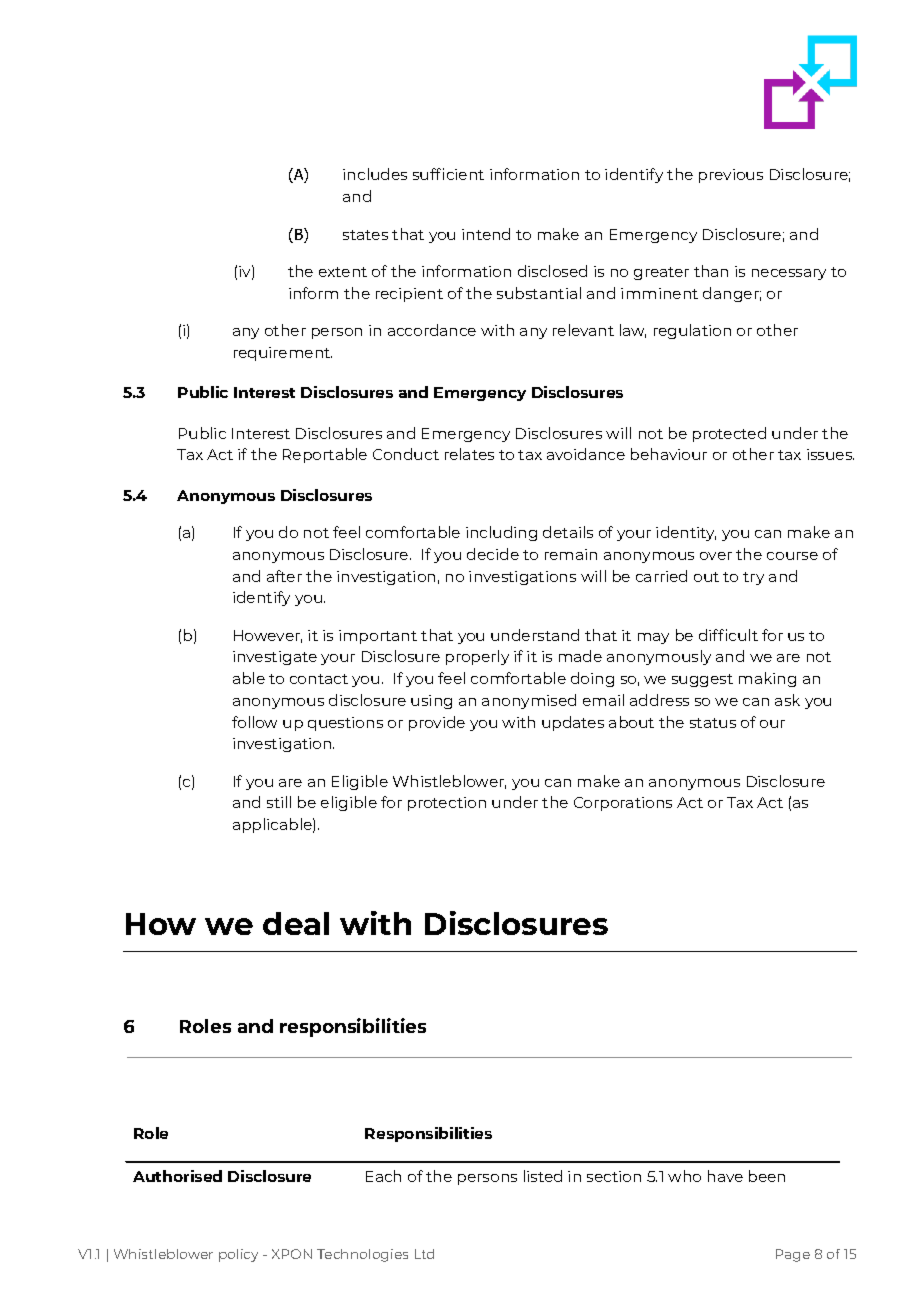 Image resolution: width=924 pixels, height=1307 pixels. I want to click on deal, so click(296, 923).
